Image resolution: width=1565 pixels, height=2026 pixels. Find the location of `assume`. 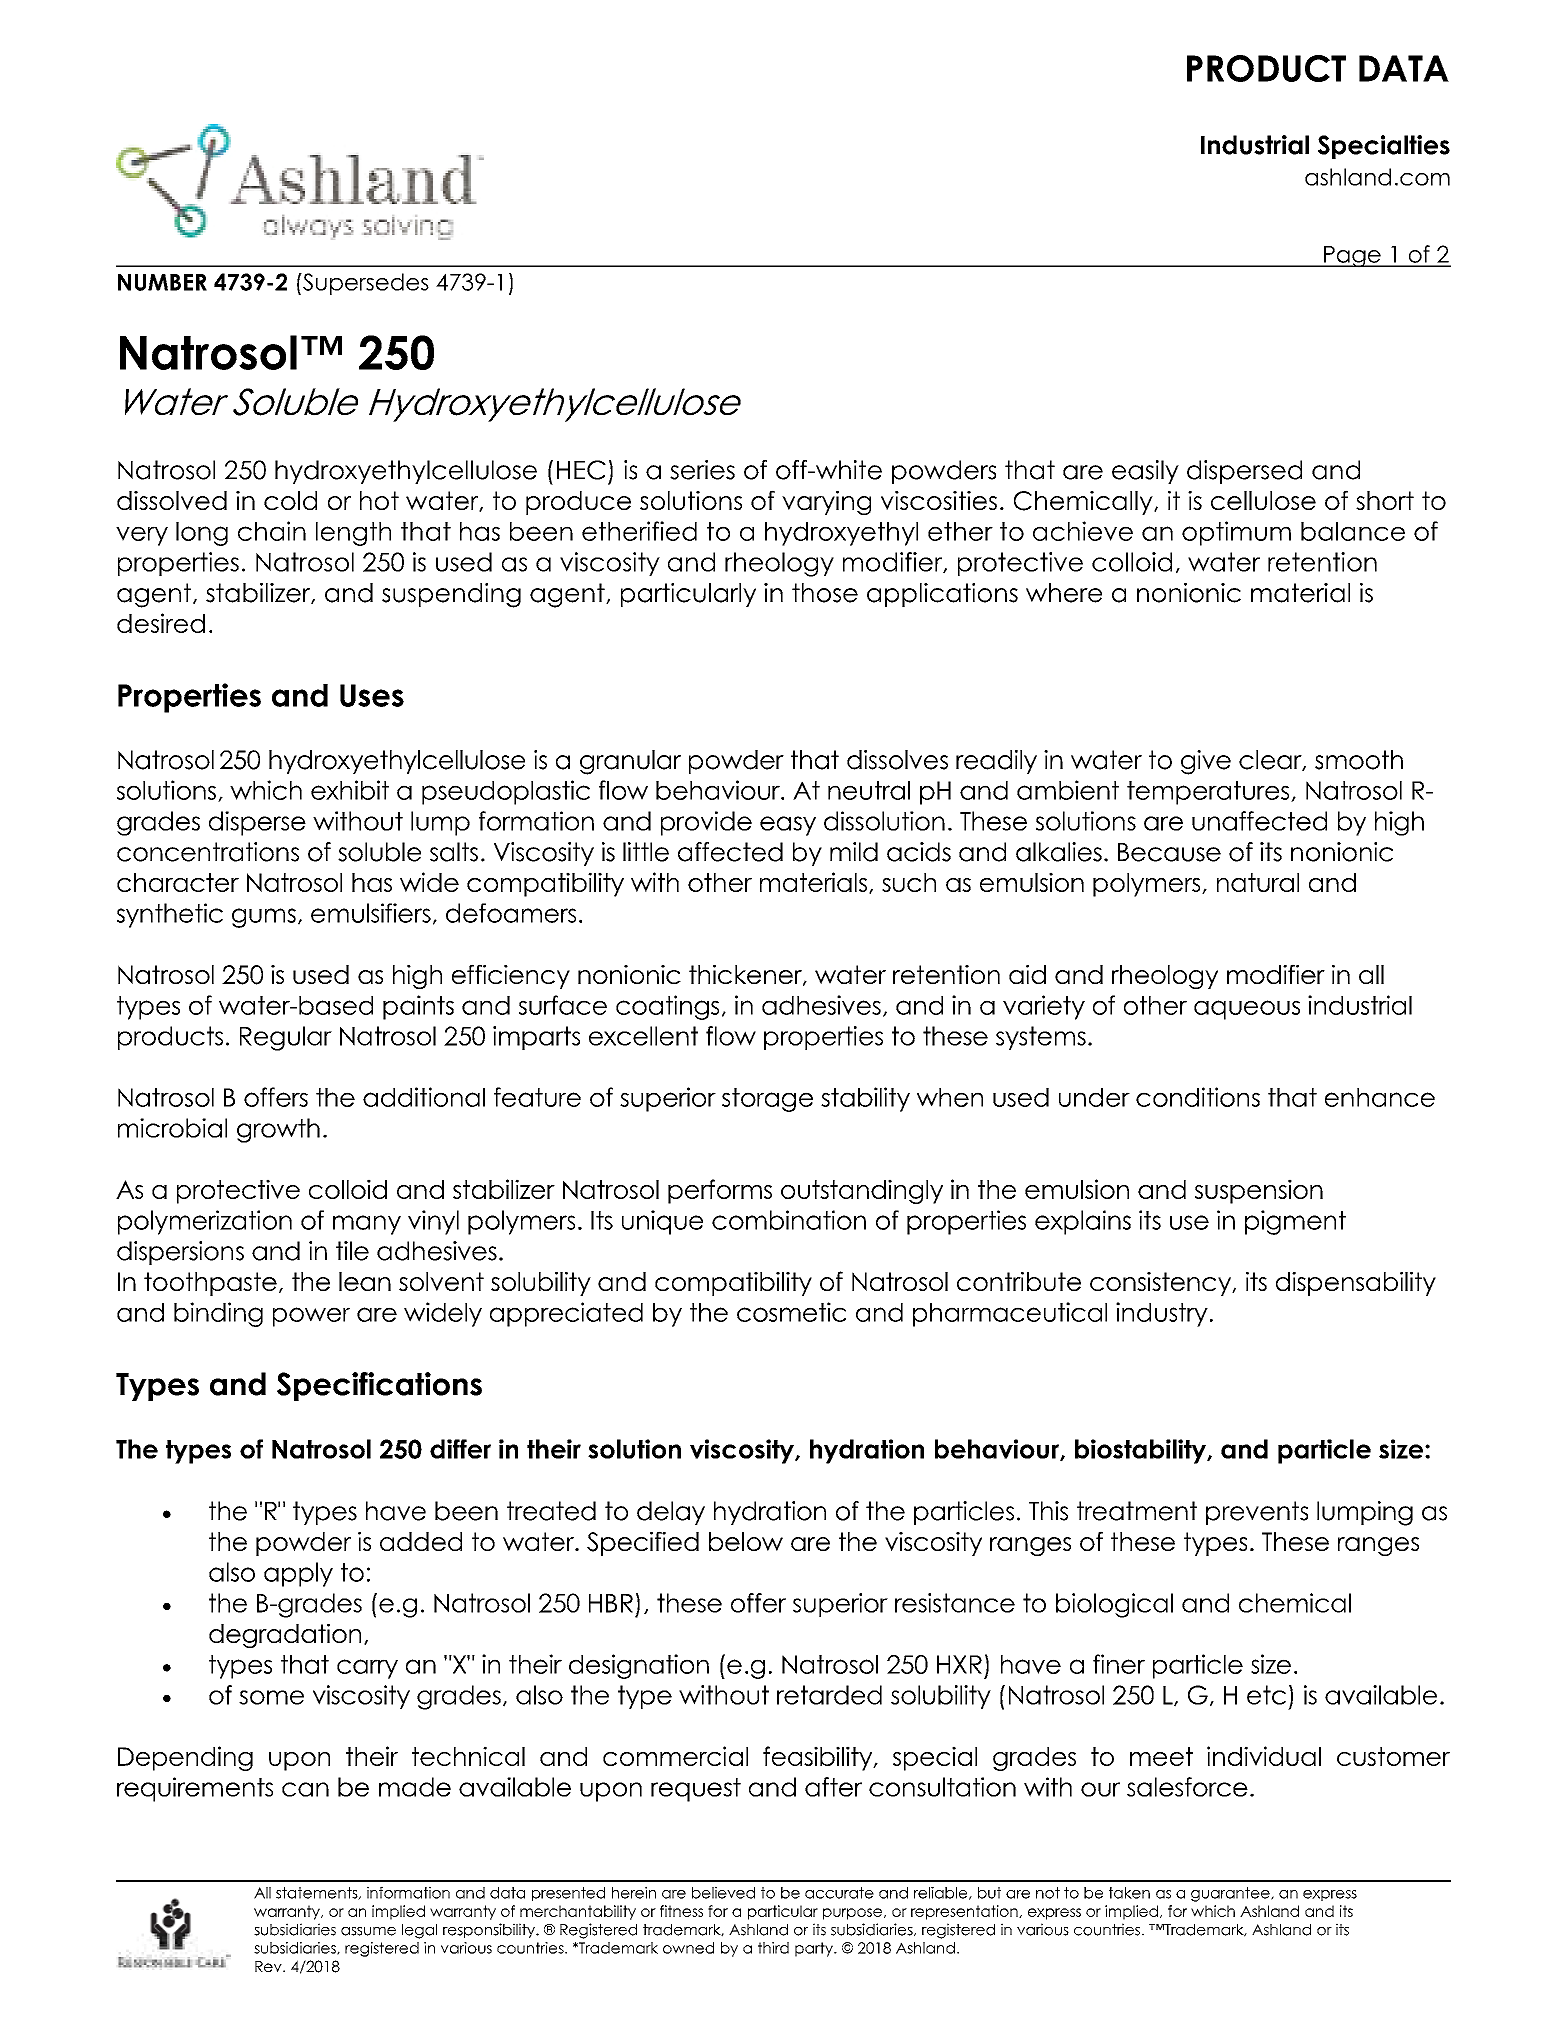

assume is located at coordinates (368, 1931).
